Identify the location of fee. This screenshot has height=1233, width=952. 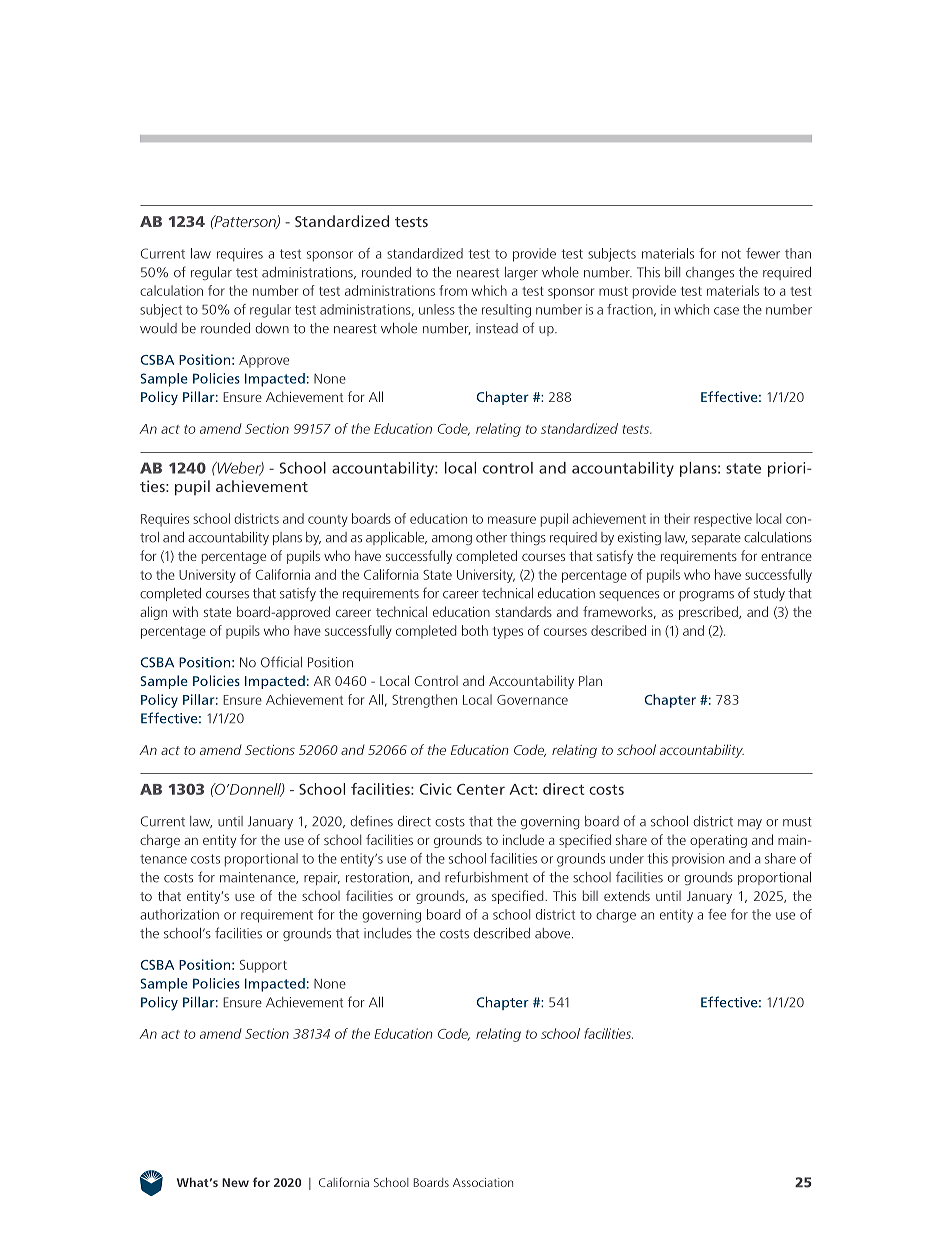
(717, 914).
